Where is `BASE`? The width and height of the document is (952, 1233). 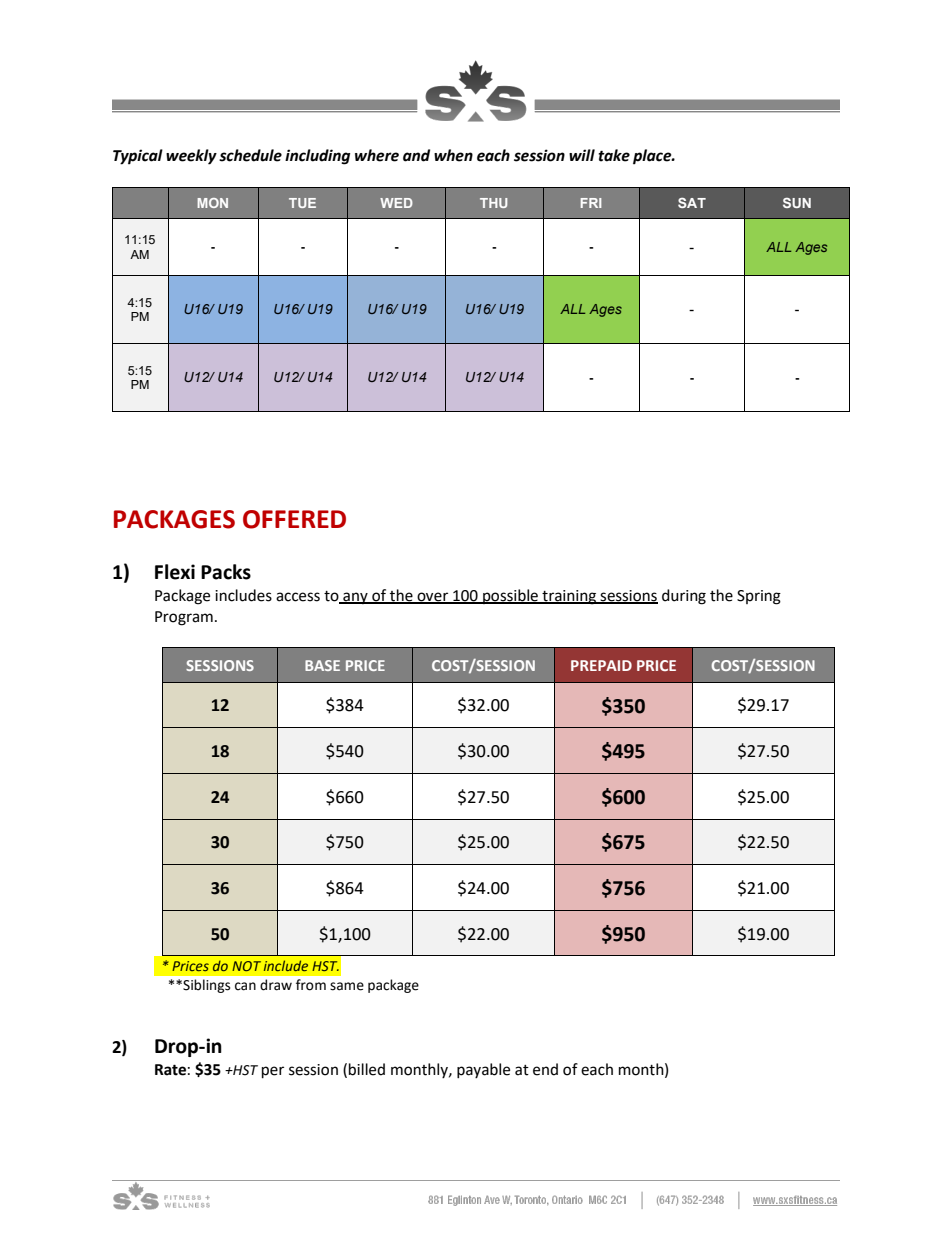
BASE is located at coordinates (322, 665).
